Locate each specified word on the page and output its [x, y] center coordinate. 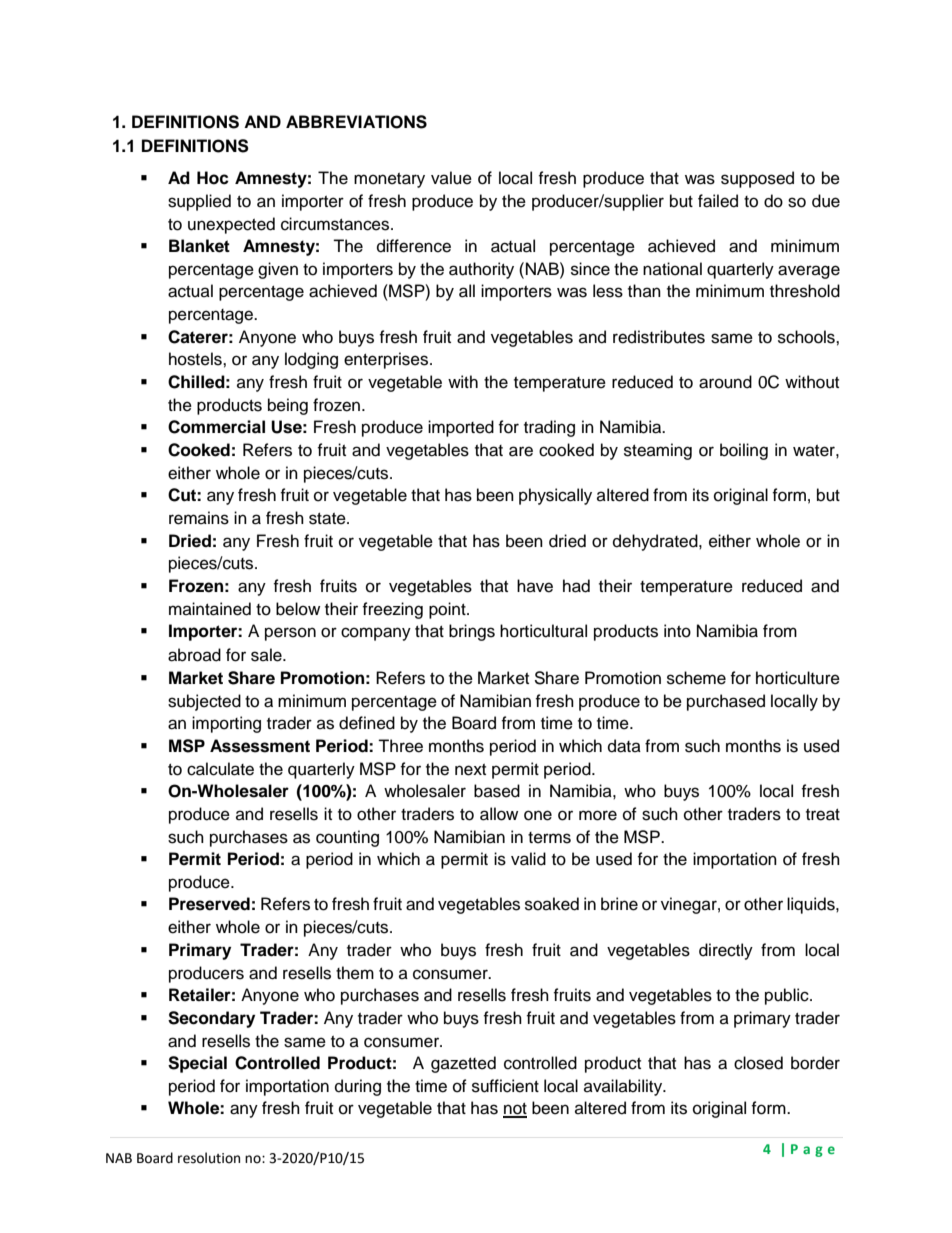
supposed [757, 179]
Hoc [213, 178]
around [725, 382]
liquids [812, 905]
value [451, 178]
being [288, 406]
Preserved [209, 904]
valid [528, 859]
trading [549, 428]
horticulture [798, 678]
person [290, 634]
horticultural [543, 631]
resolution [209, 1158]
